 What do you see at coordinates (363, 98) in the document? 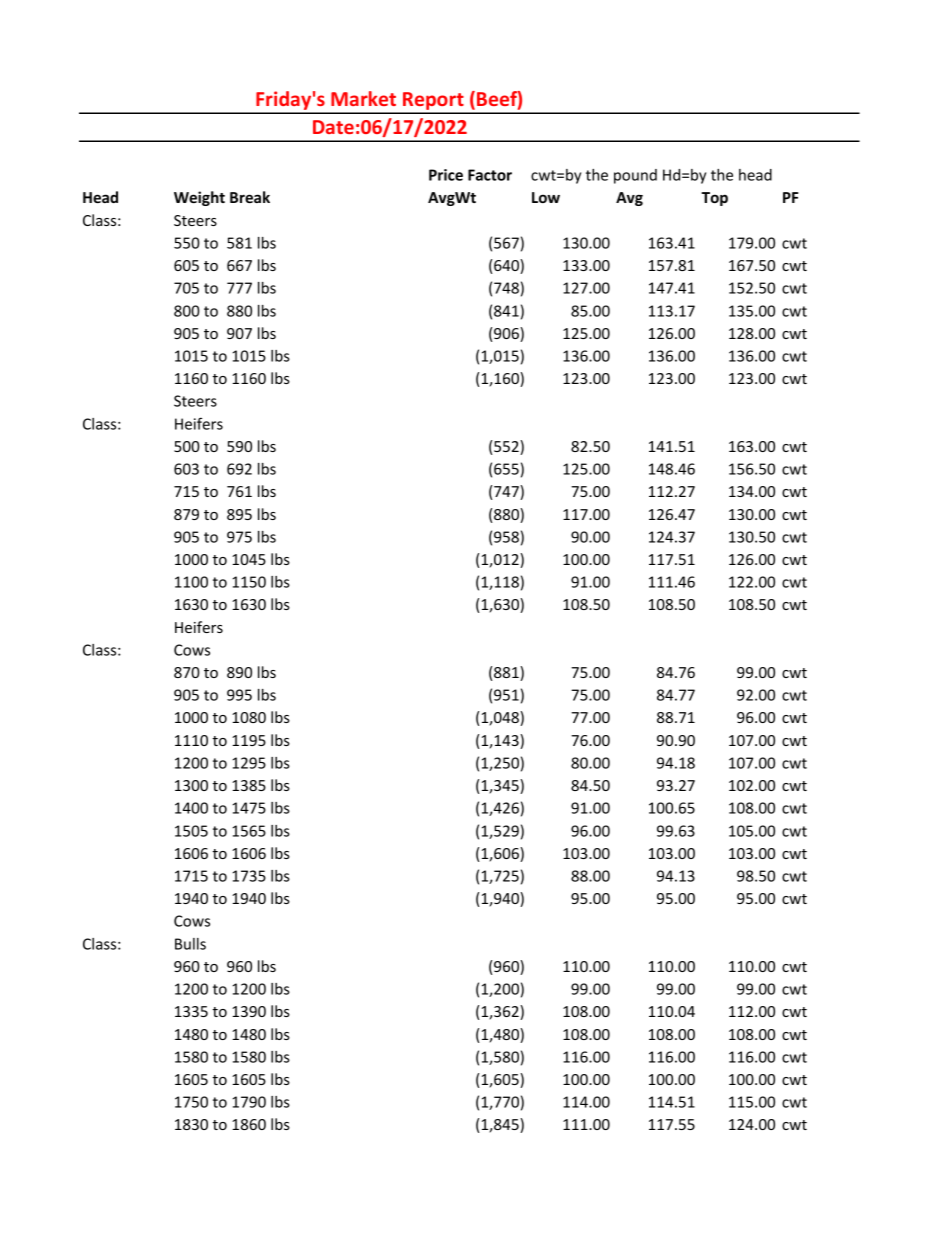
I see `Market` at bounding box center [363, 98].
